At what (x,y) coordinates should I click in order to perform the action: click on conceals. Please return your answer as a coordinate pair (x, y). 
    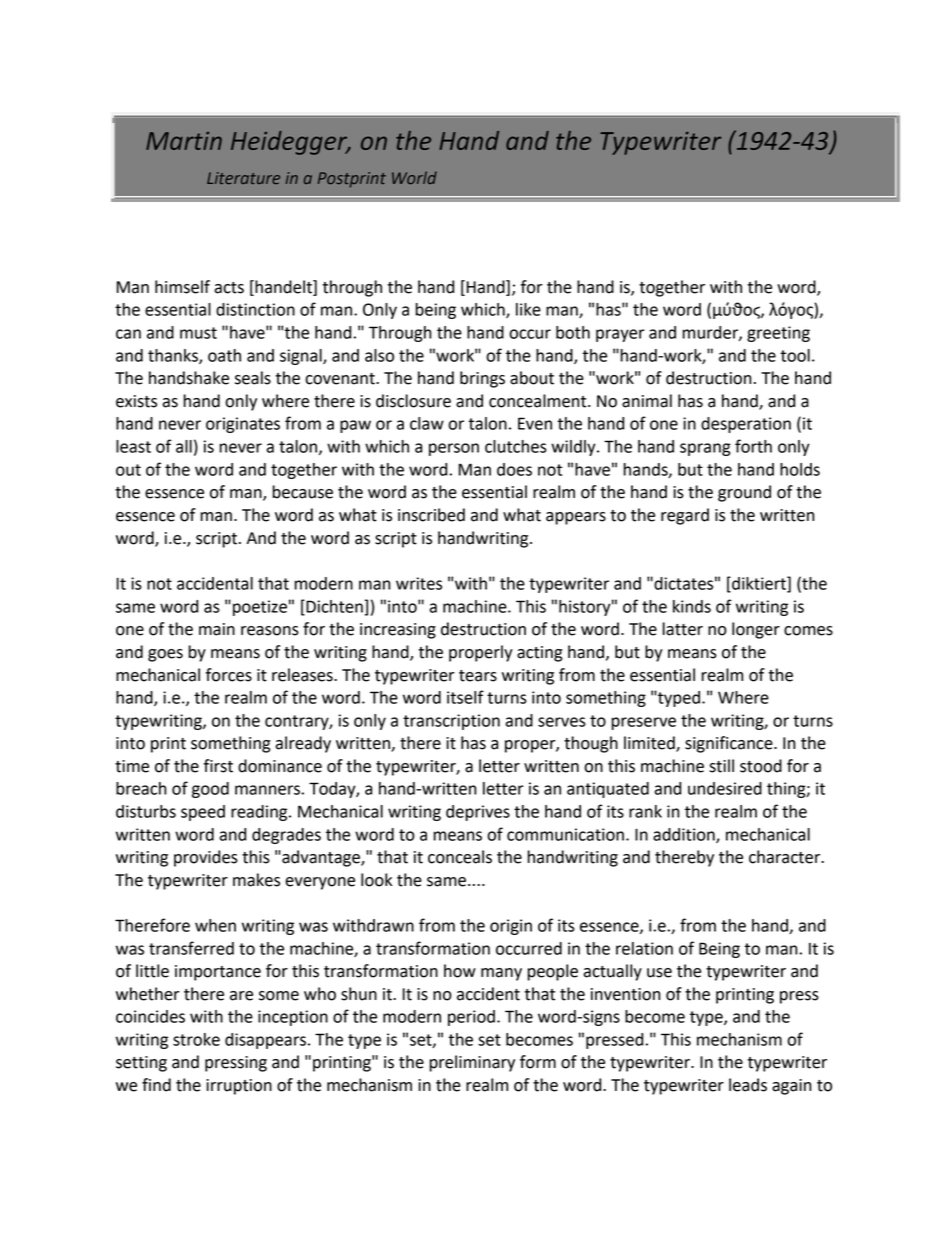
    Looking at the image, I should click on (460, 857).
